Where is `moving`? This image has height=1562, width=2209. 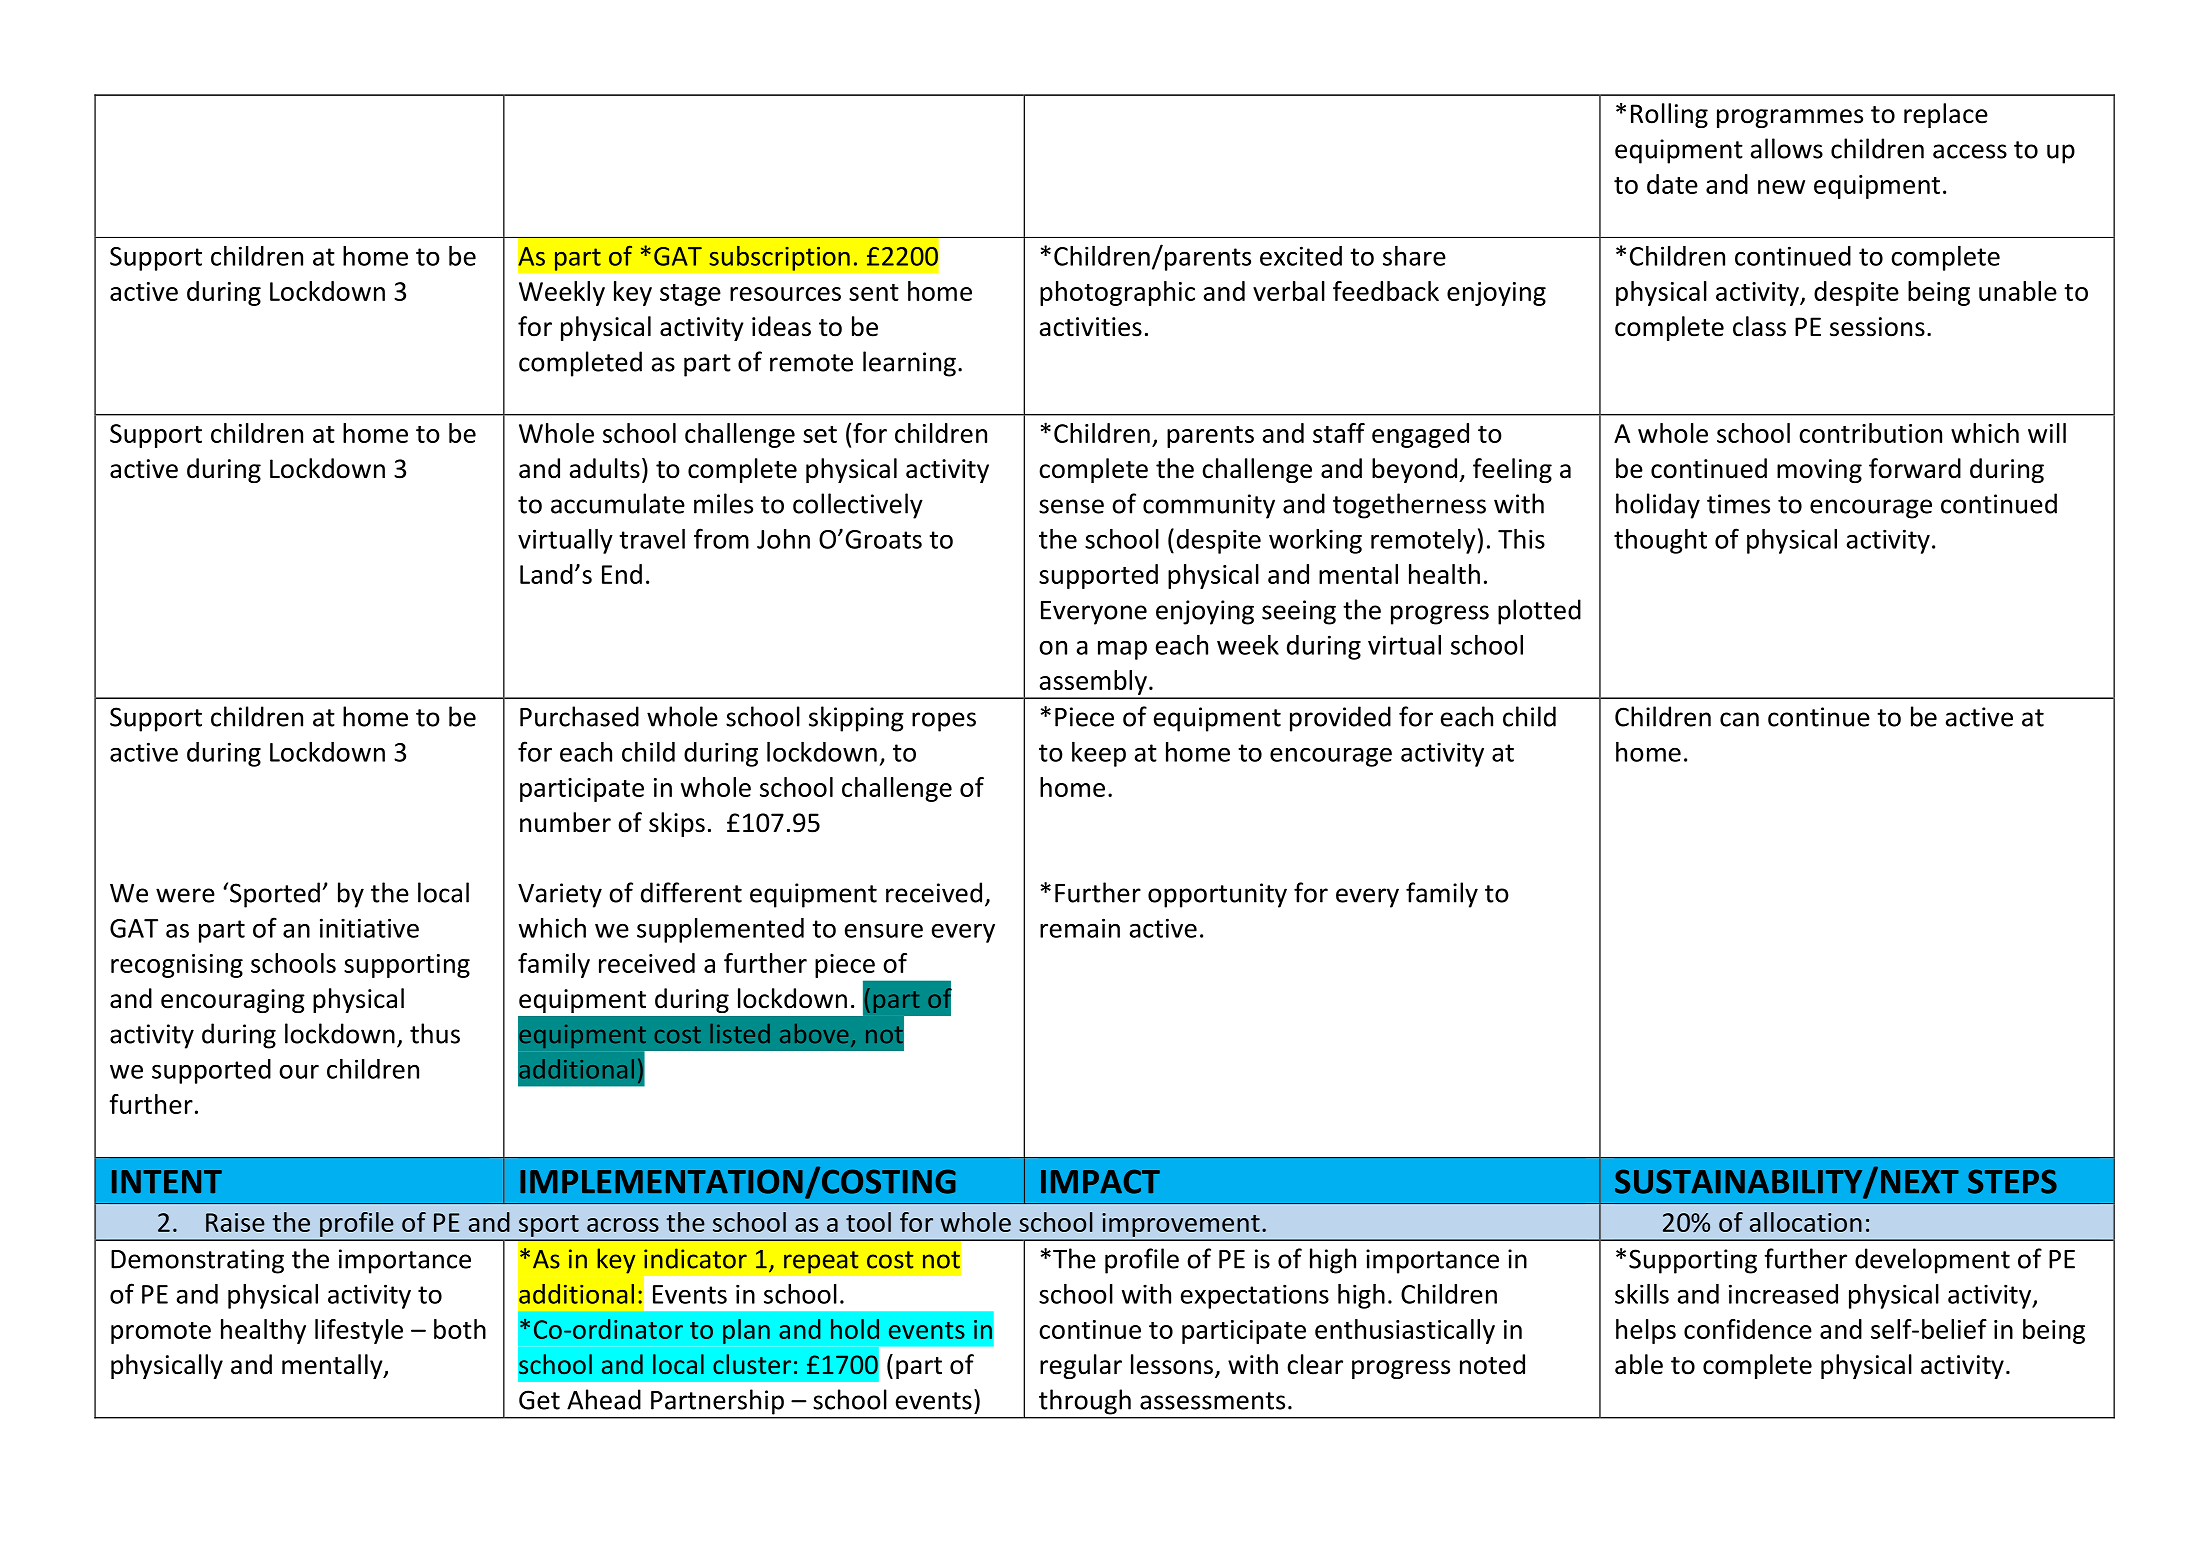
moving is located at coordinates (1819, 471).
